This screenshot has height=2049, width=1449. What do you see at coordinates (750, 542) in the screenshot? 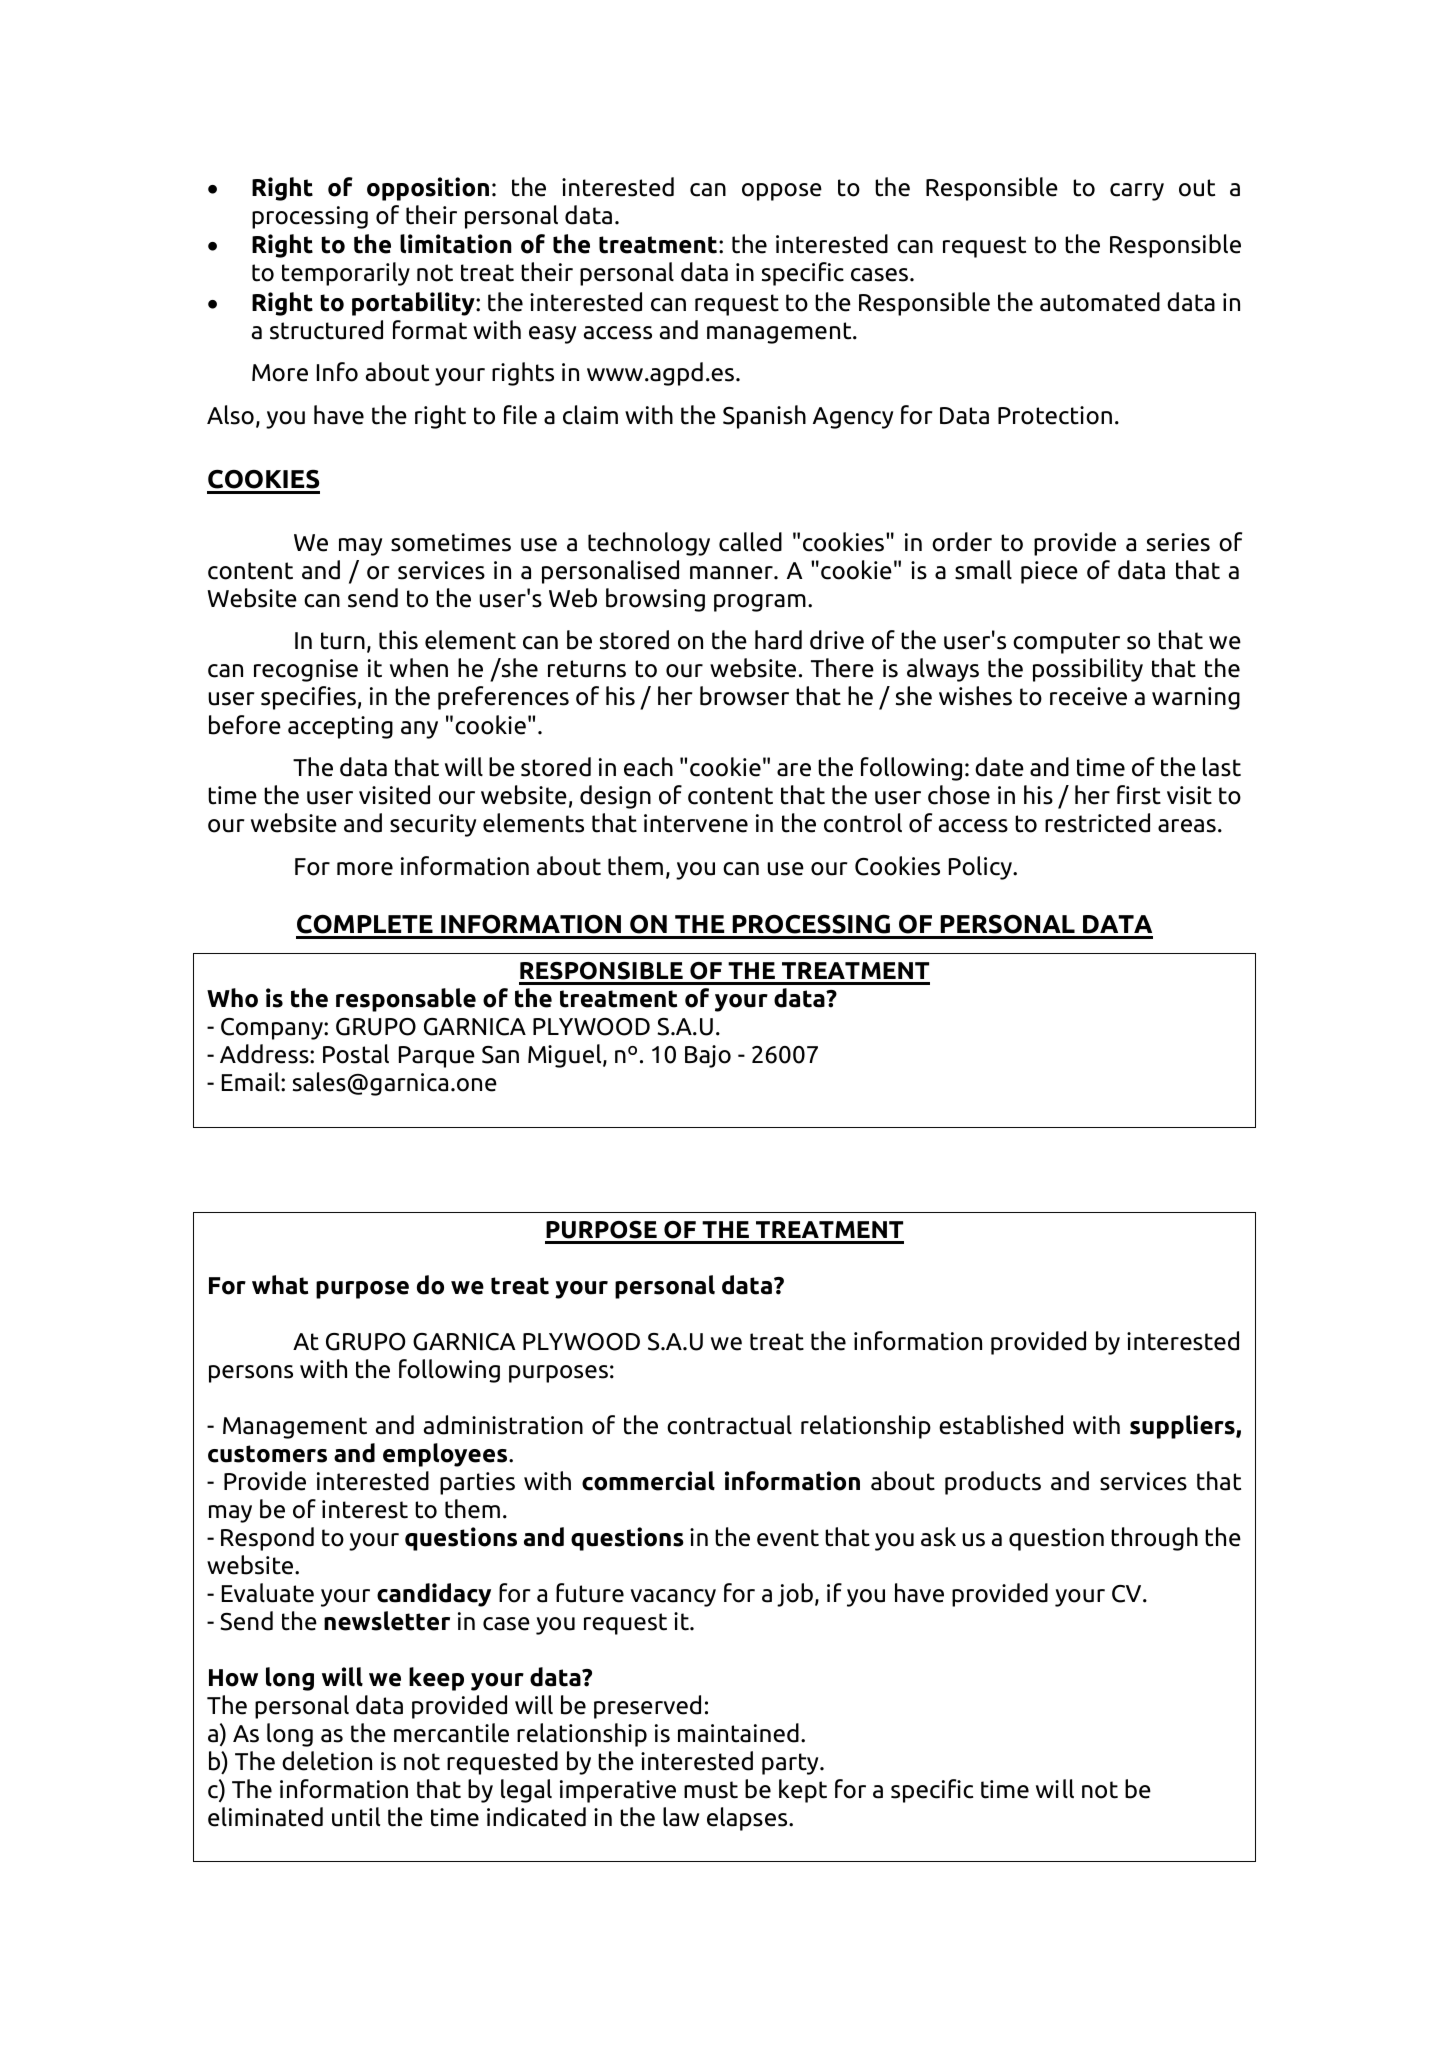
I see `called` at bounding box center [750, 542].
